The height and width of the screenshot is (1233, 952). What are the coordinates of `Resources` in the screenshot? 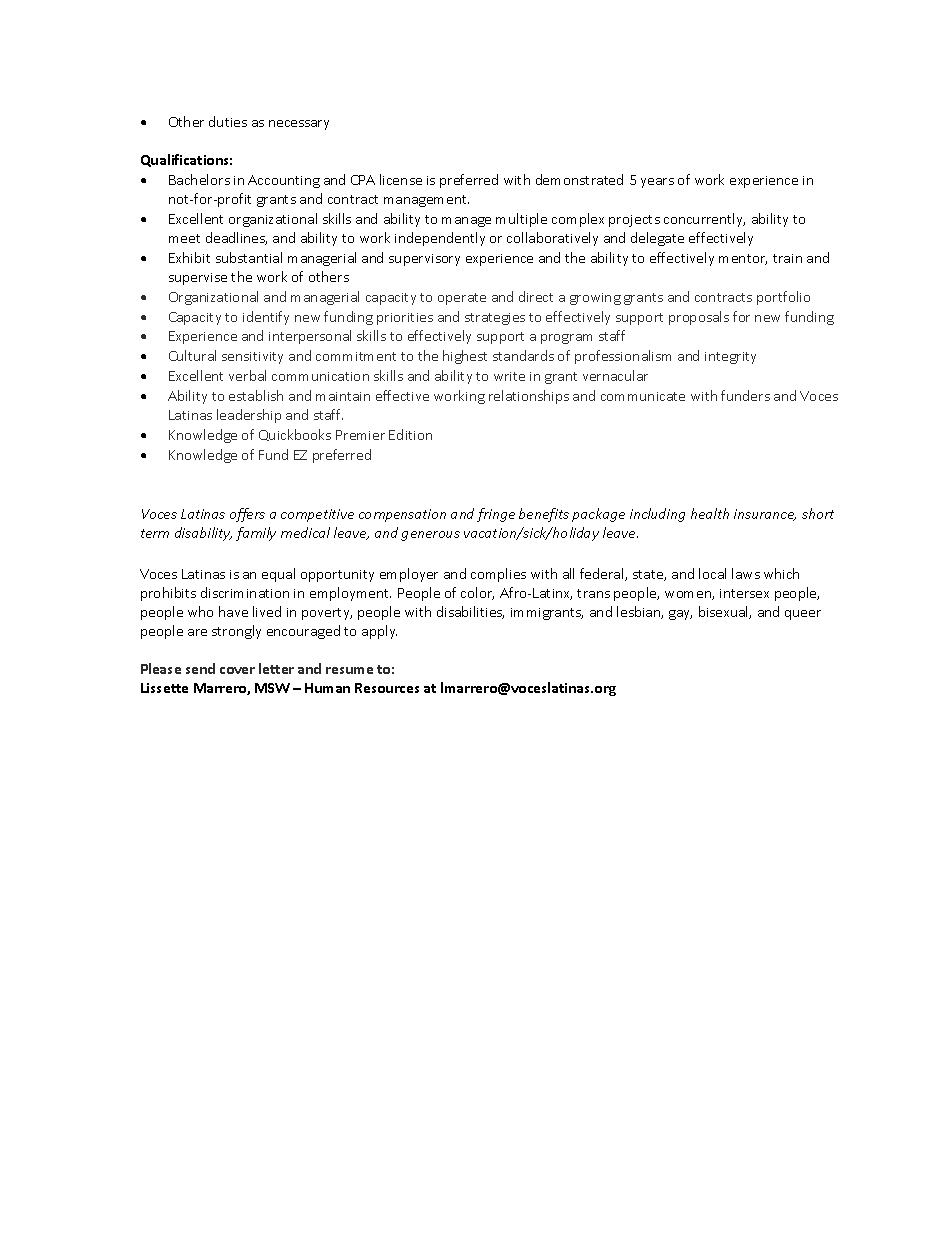 It's located at (387, 688).
